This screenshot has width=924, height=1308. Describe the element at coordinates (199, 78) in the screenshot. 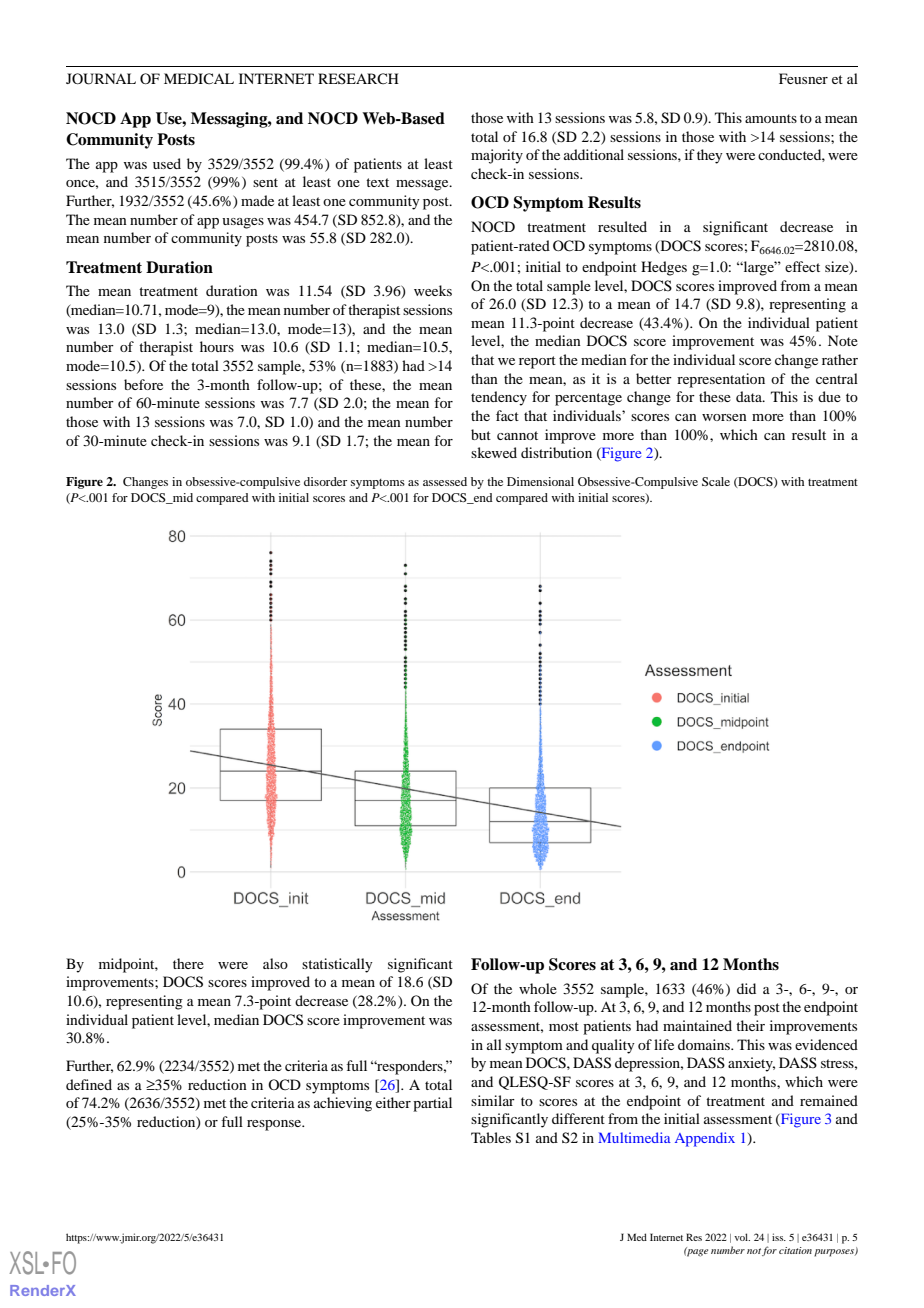

I see `MEDICAL` at that location.
